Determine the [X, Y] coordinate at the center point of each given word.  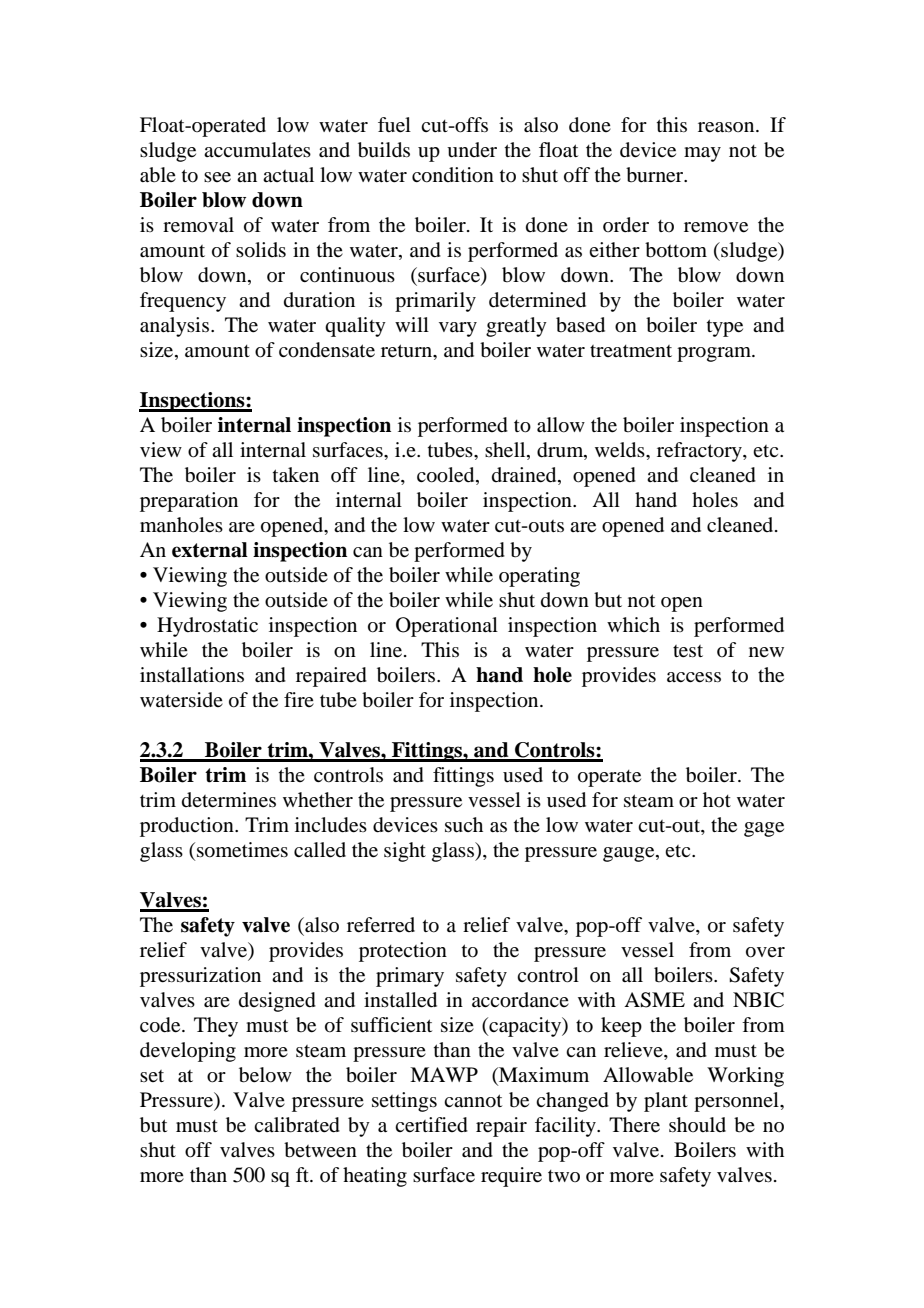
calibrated [297, 1125]
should [697, 1124]
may [702, 154]
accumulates [257, 150]
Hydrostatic [207, 627]
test [688, 651]
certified [431, 1125]
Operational [447, 627]
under [472, 150]
